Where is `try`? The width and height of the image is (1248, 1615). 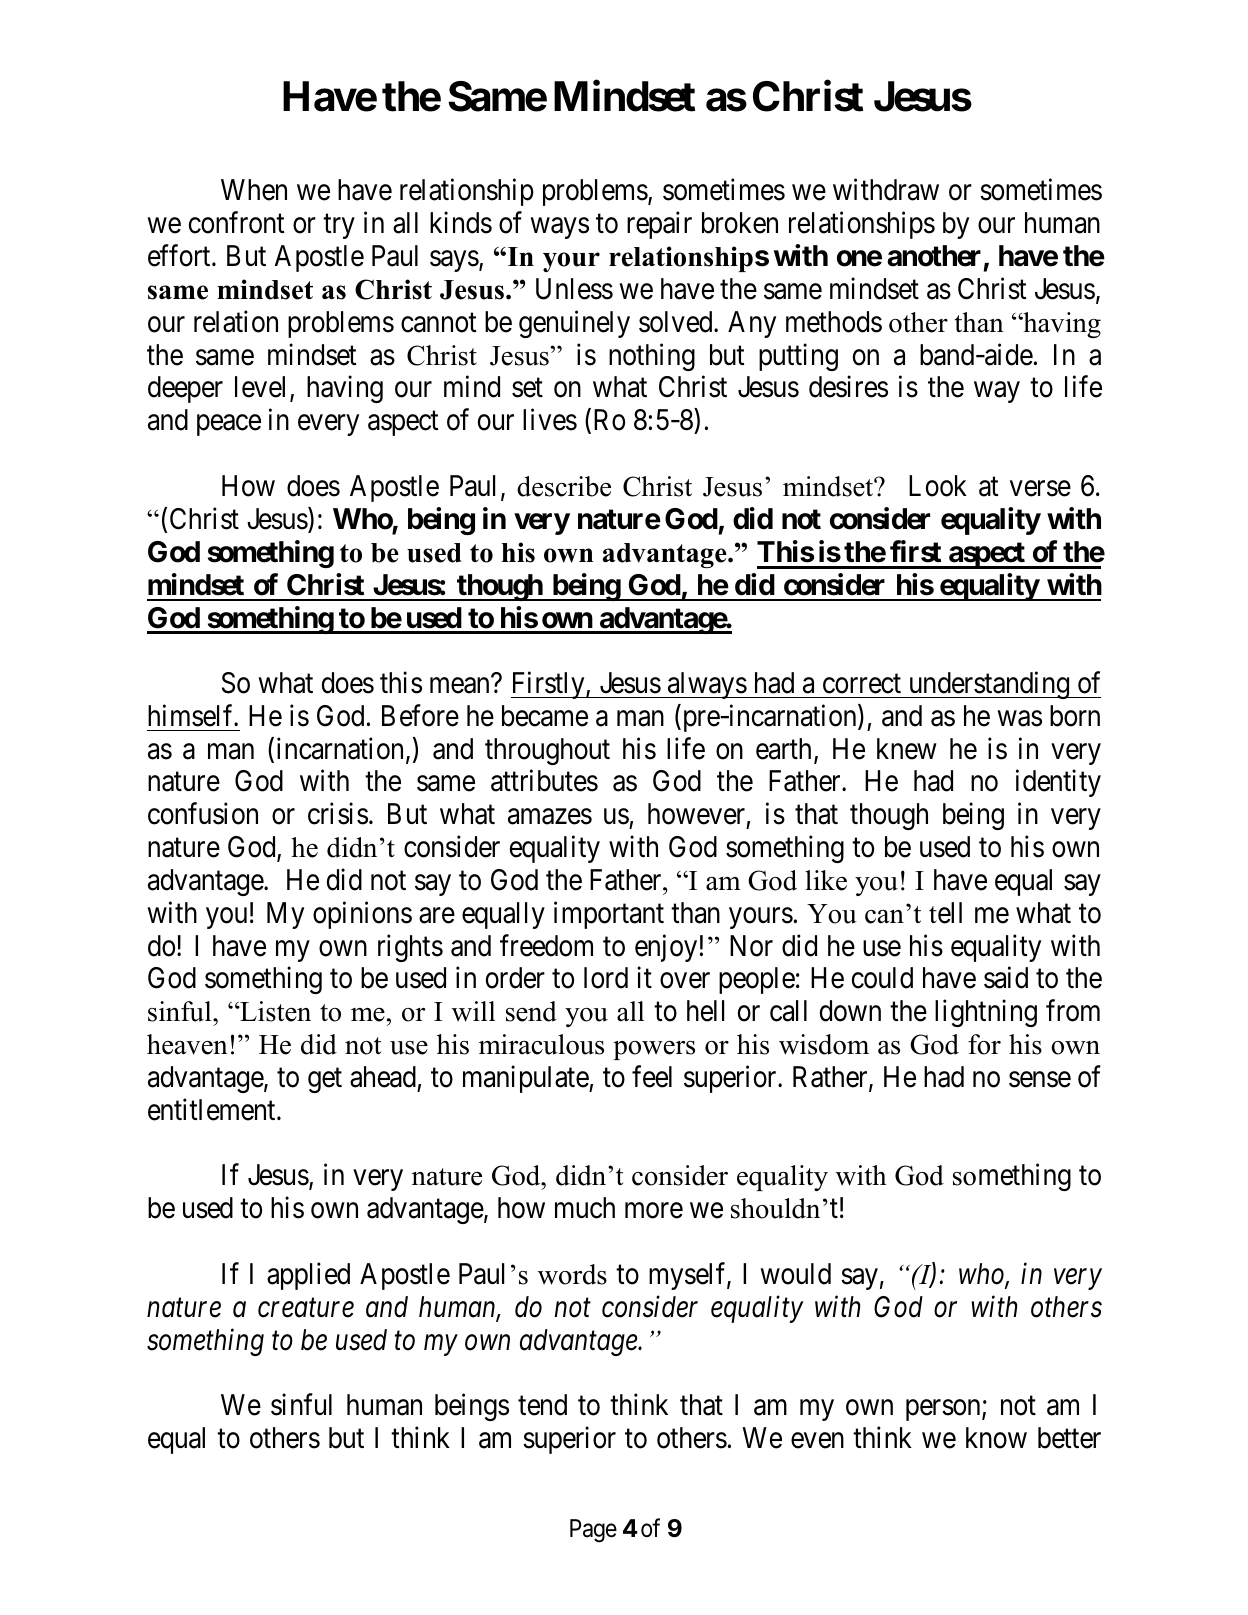
try is located at coordinates (339, 227).
